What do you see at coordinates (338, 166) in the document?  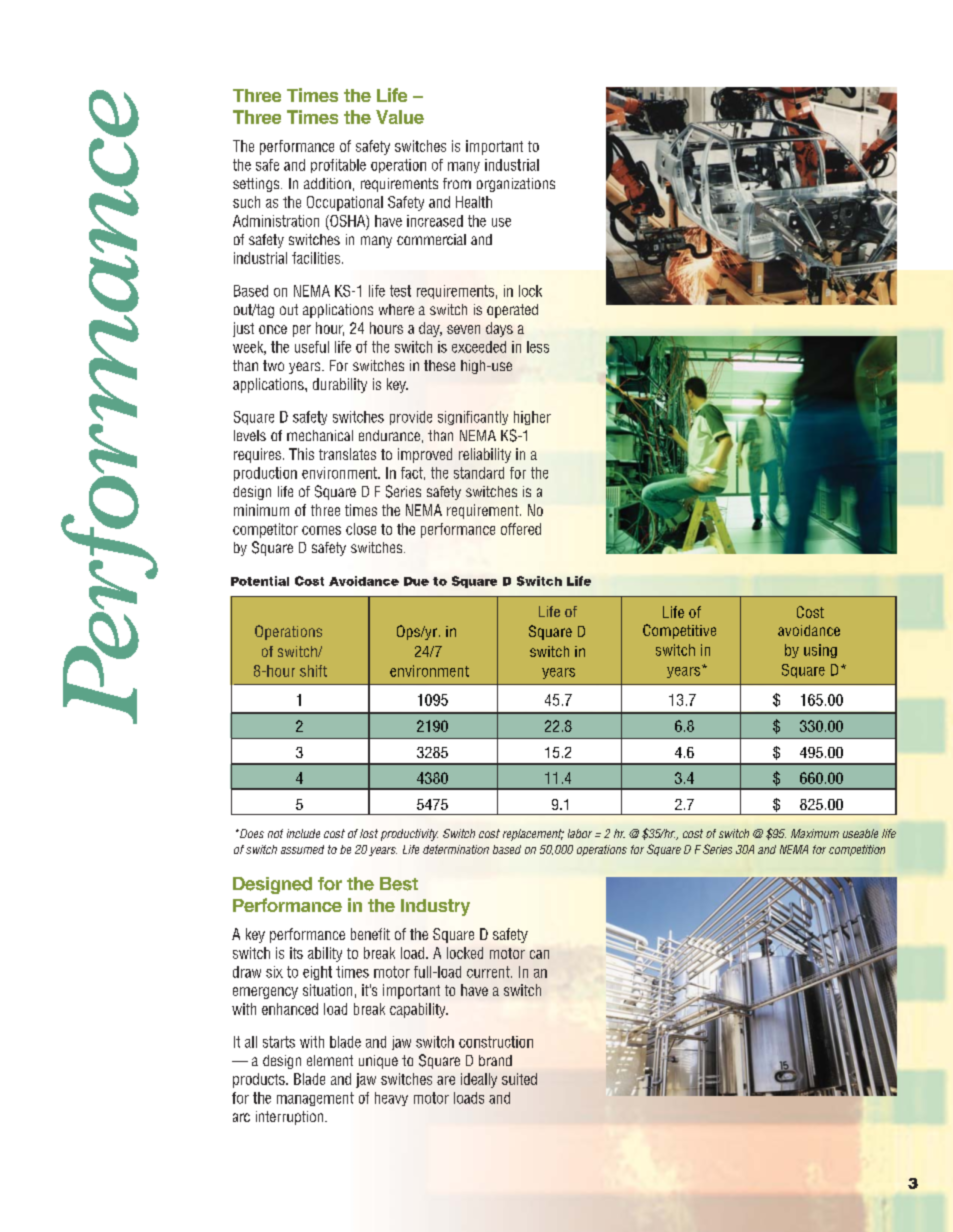 I see `profitable` at bounding box center [338, 166].
